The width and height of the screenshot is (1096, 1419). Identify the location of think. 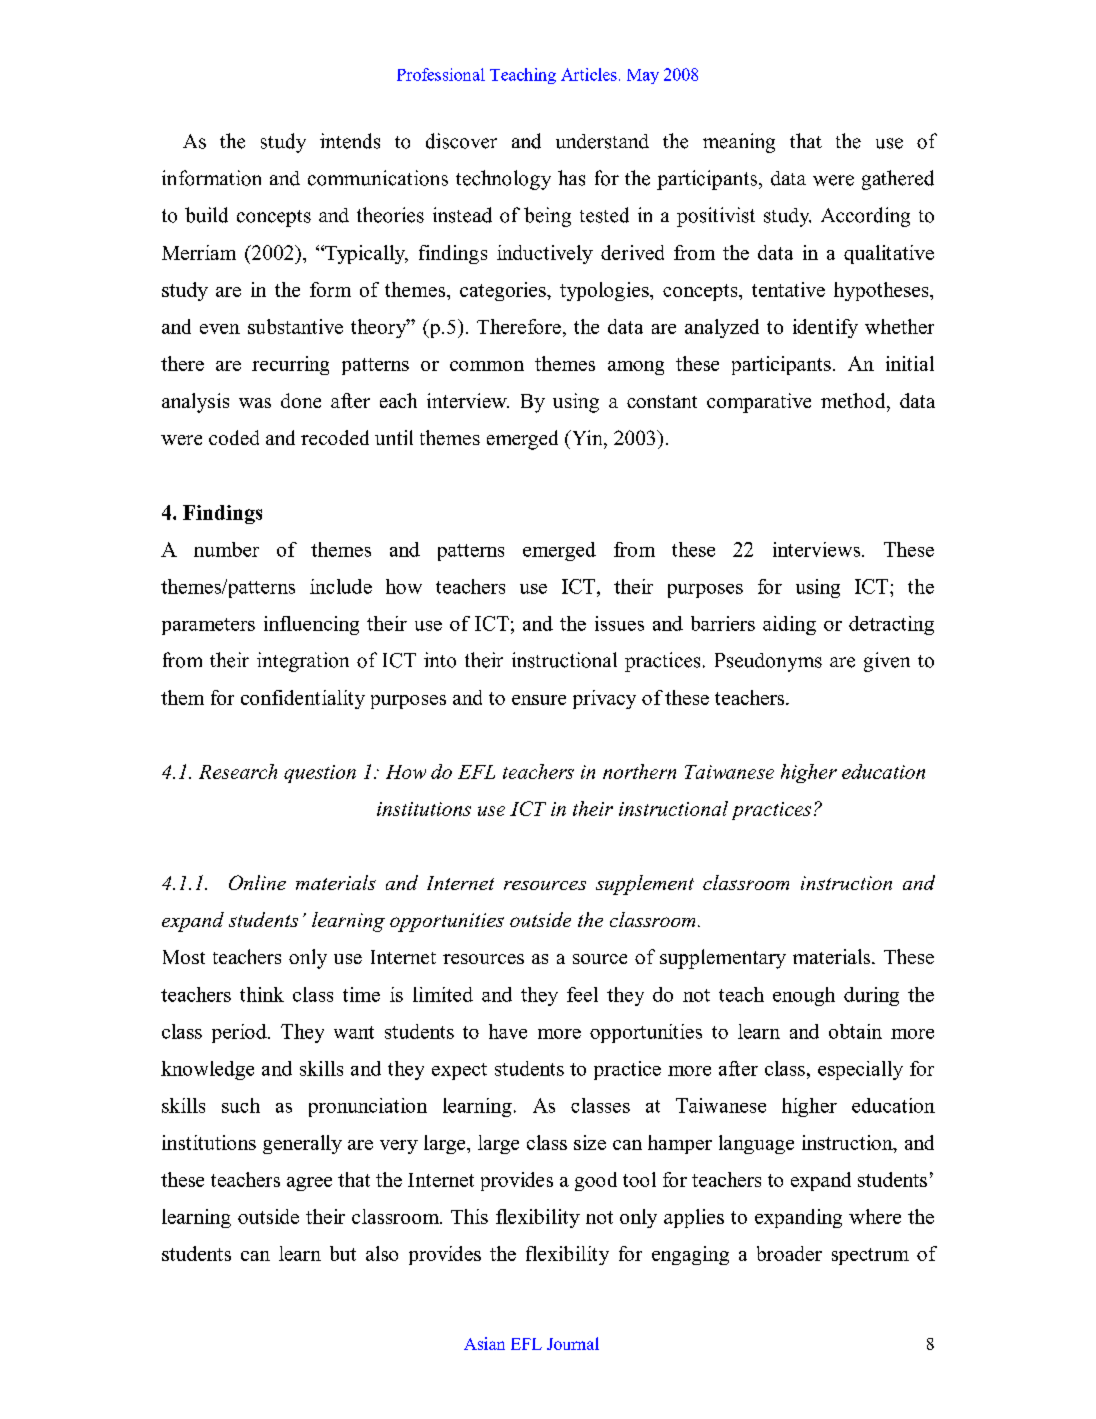
(262, 994).
